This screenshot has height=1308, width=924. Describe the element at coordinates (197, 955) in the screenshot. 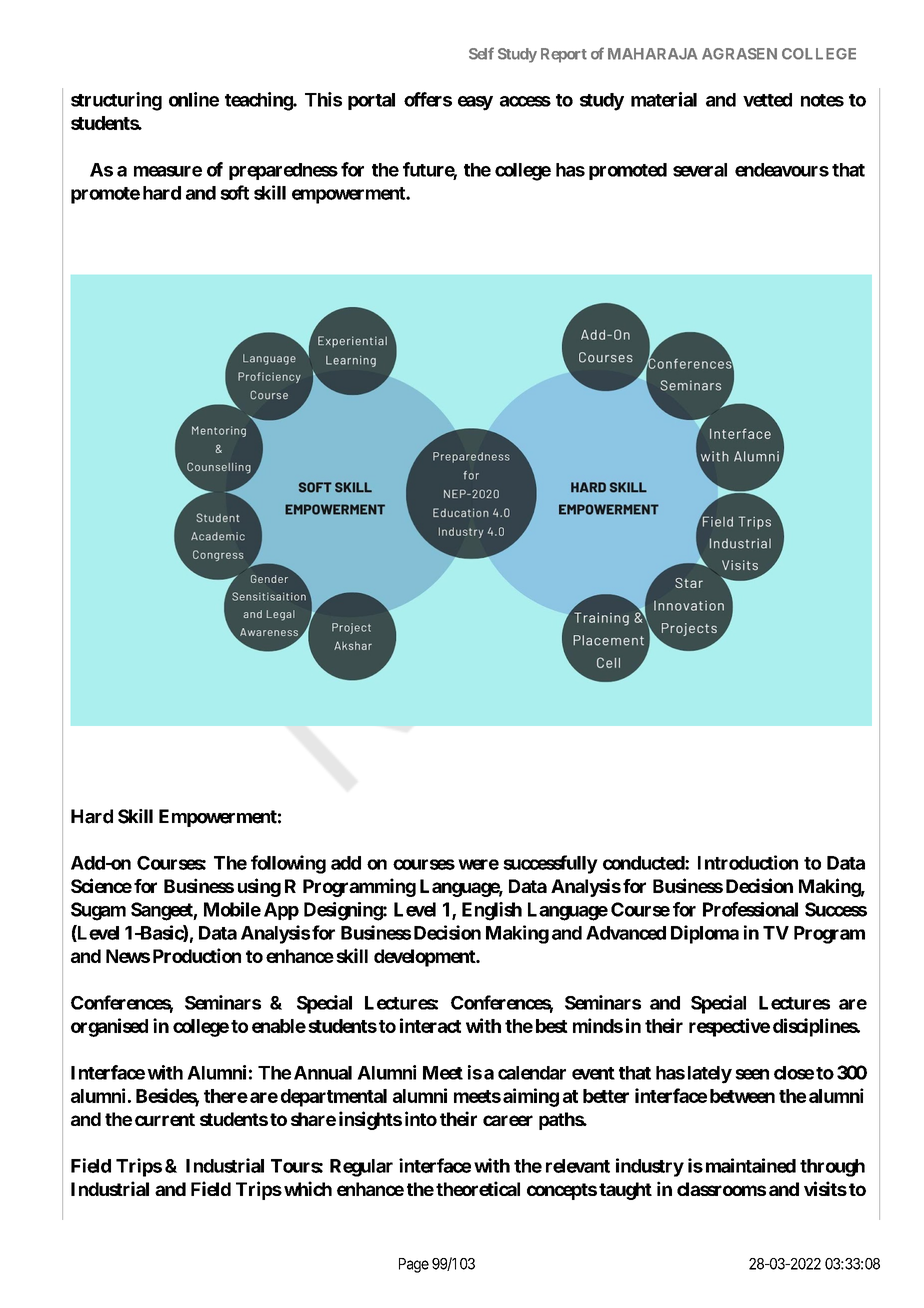

I see `Production` at that location.
